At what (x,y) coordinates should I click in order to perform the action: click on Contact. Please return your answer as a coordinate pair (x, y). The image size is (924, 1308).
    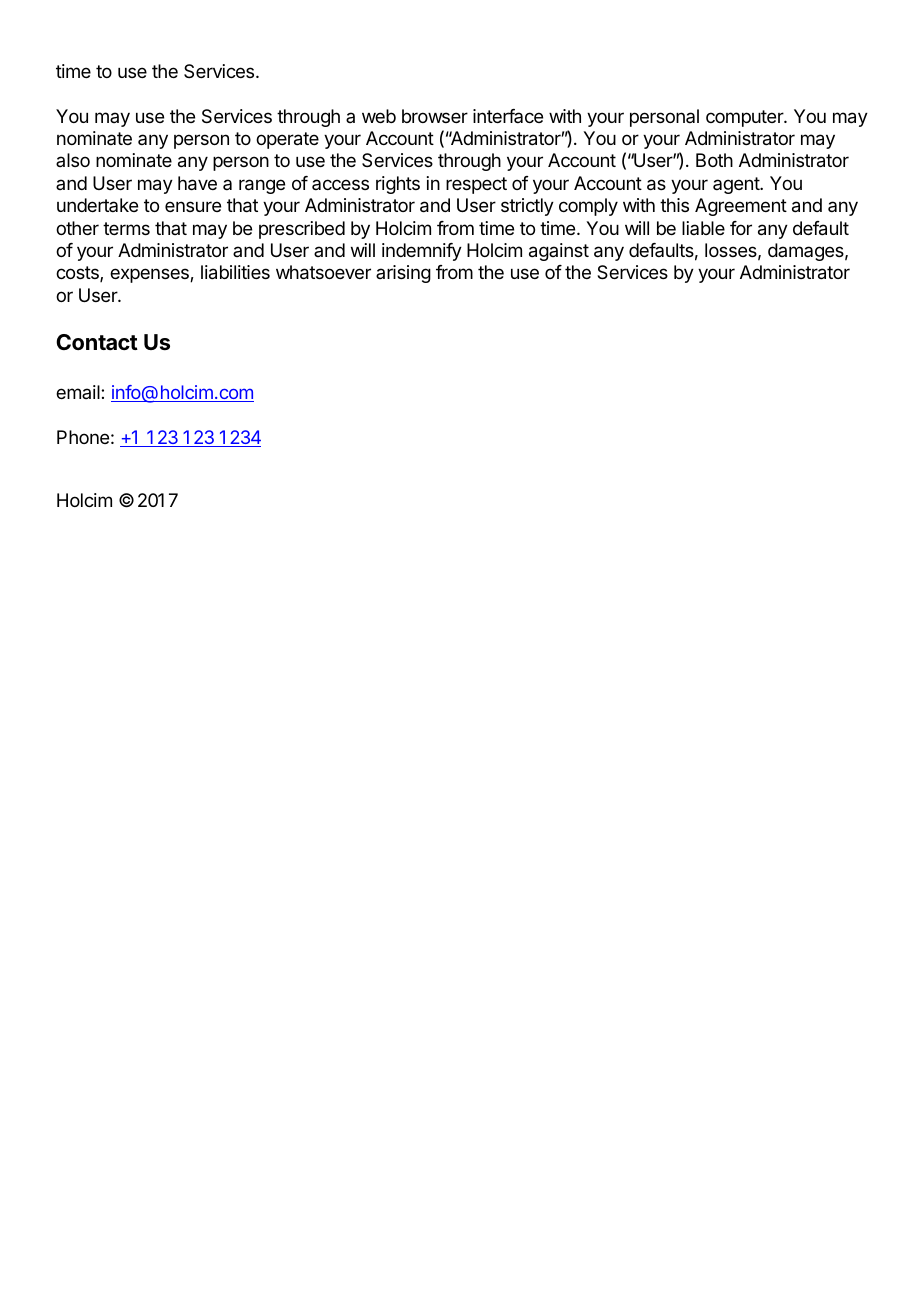
    Looking at the image, I should click on (97, 342).
